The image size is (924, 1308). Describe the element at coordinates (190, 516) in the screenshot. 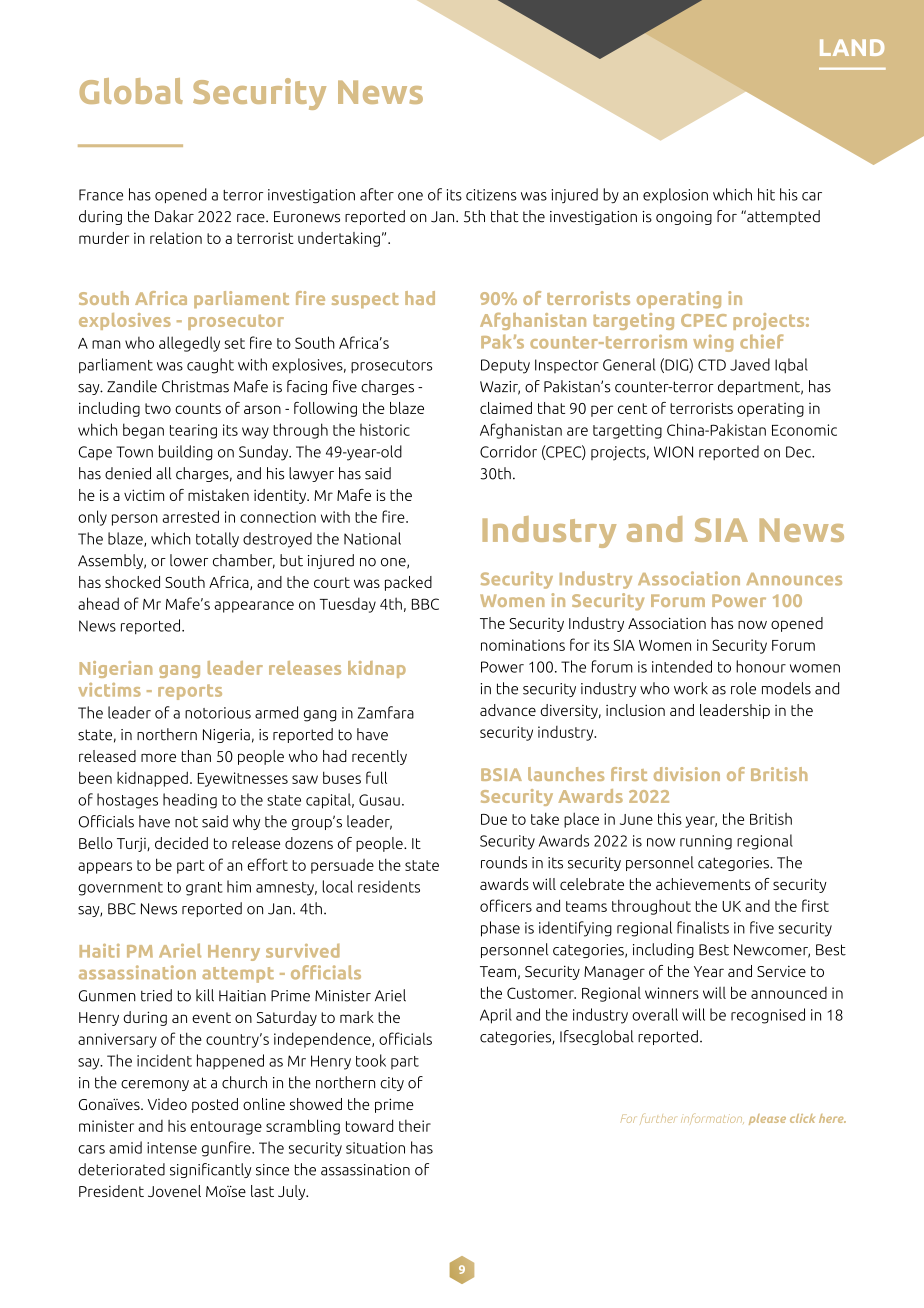

I see `arrested` at that location.
